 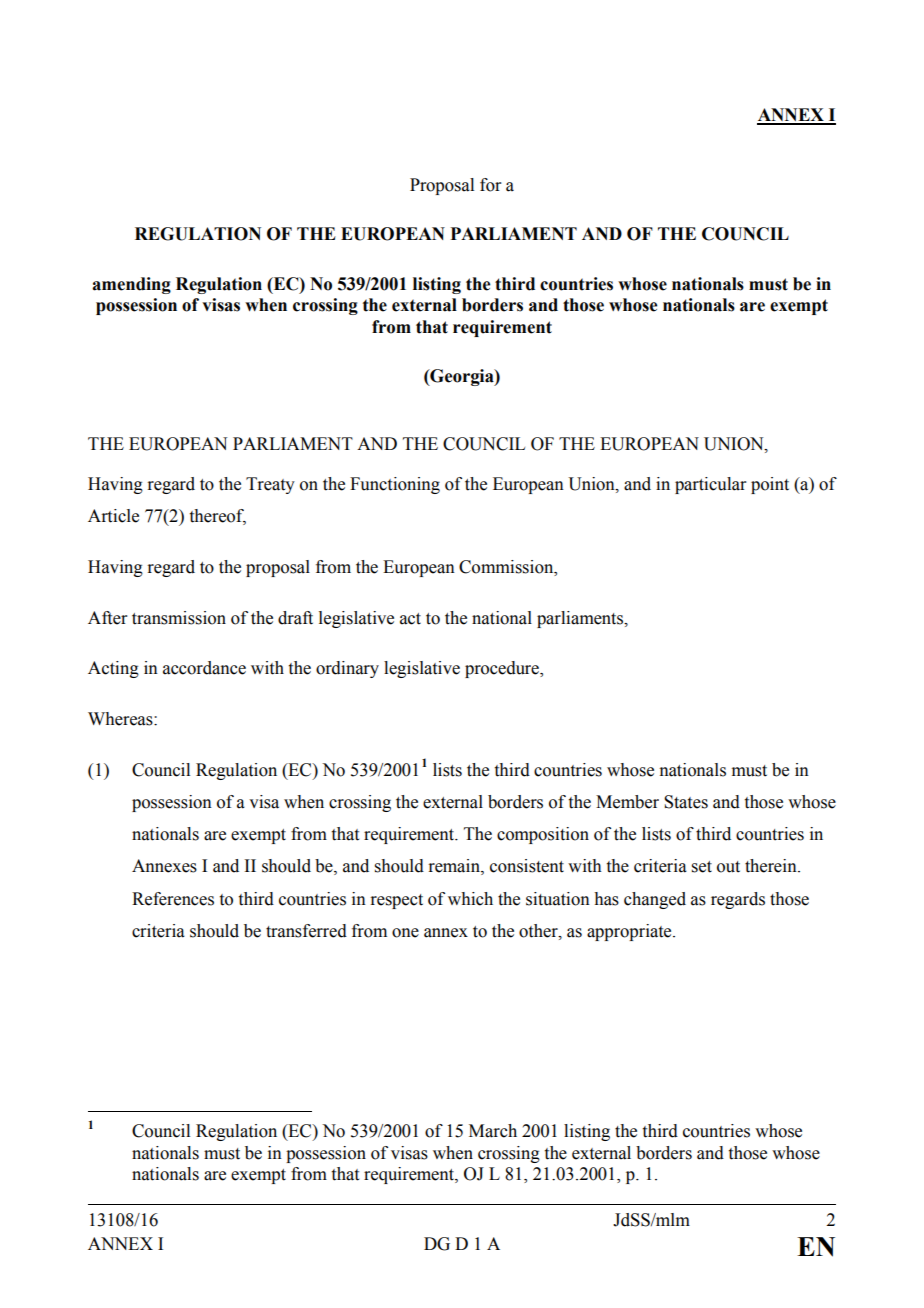 I want to click on Functioning, so click(x=395, y=485).
